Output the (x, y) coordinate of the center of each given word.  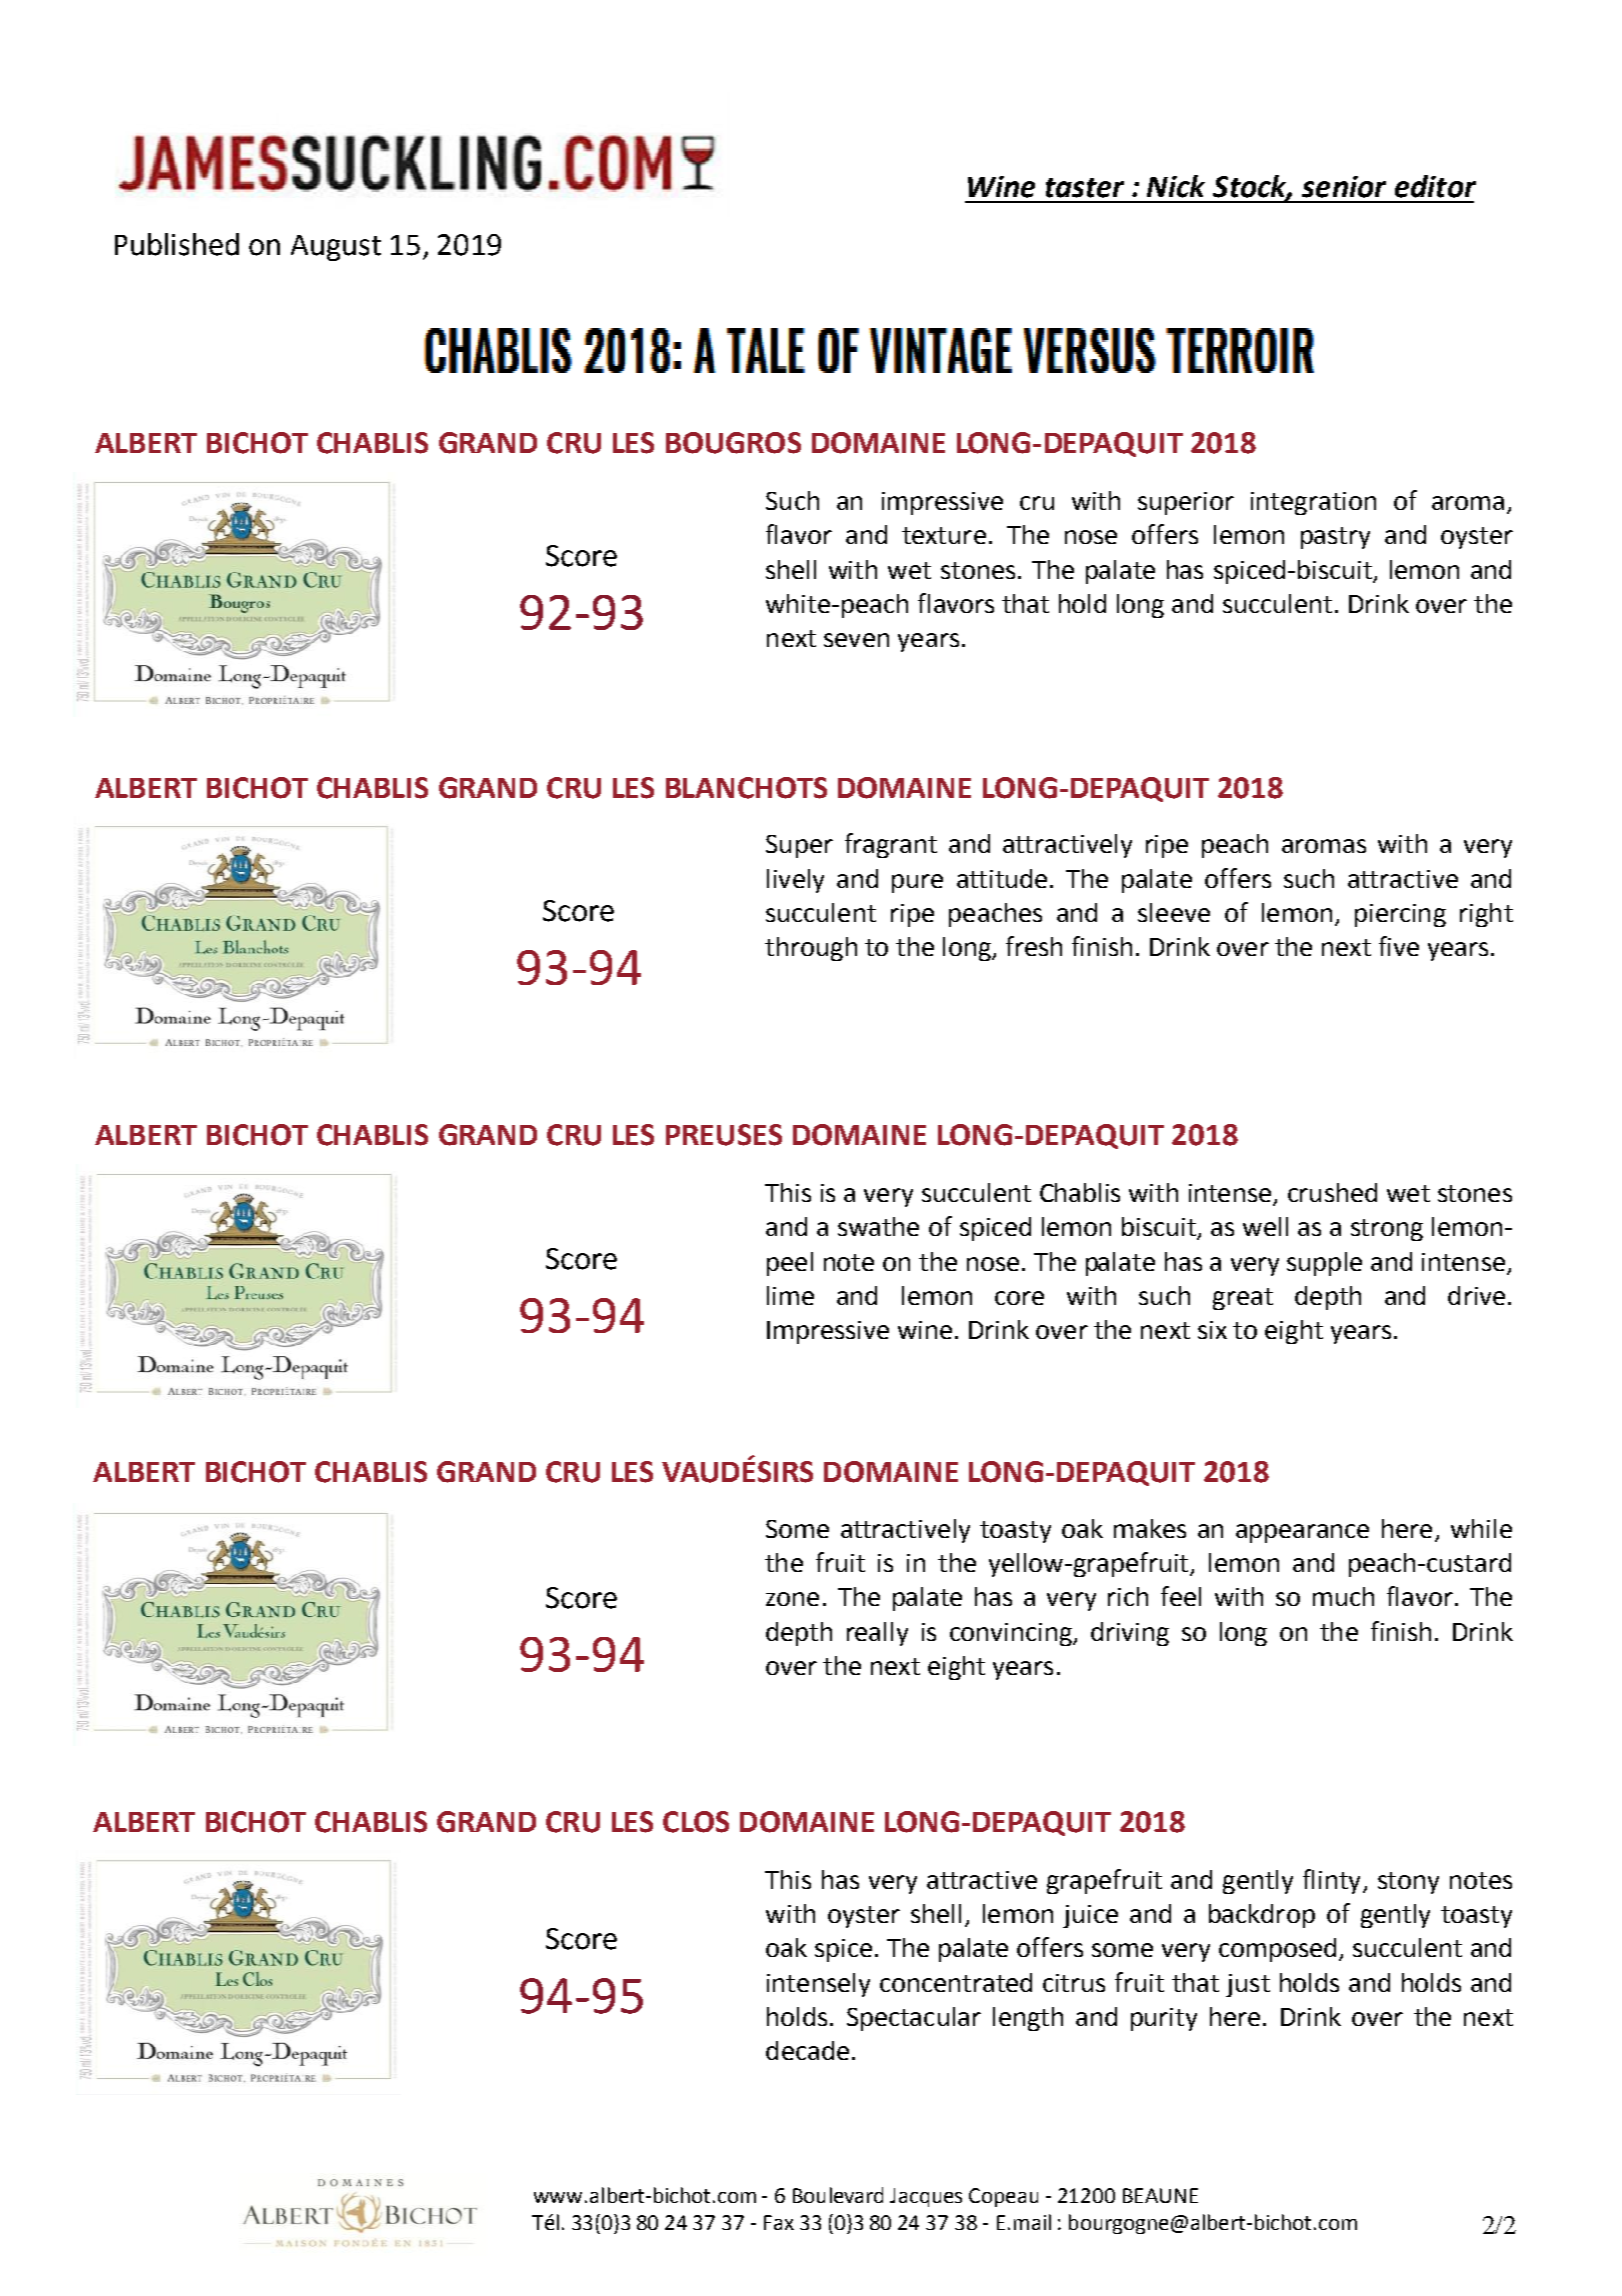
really (877, 1634)
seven (856, 640)
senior (1344, 187)
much (1343, 1596)
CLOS (696, 1822)
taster (1085, 188)
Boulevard (838, 2195)
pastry (1335, 538)
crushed (1332, 1192)
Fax (779, 2222)
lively (795, 881)
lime (790, 1295)
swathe (878, 1226)
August (336, 248)
